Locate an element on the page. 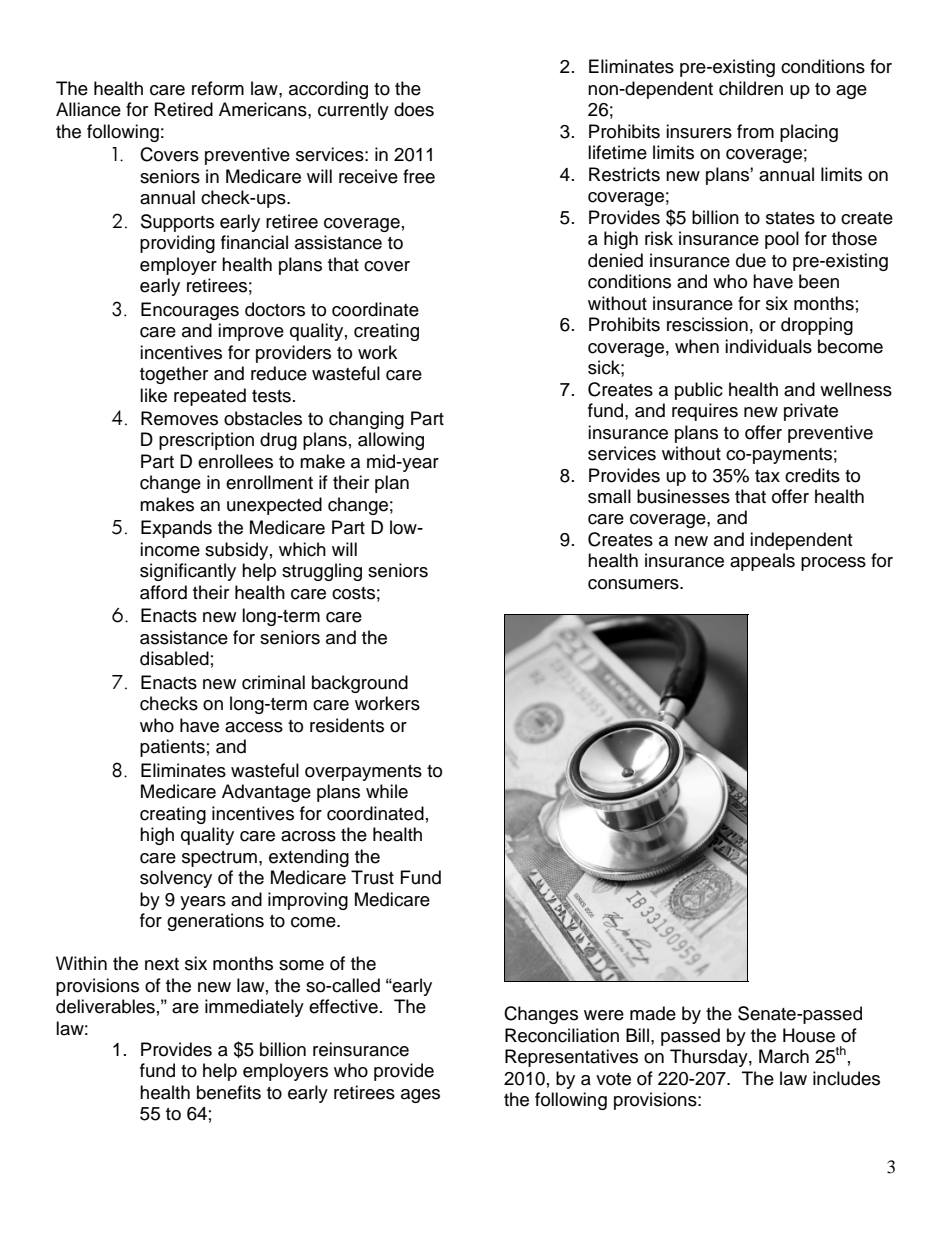  struggling is located at coordinates (322, 572).
